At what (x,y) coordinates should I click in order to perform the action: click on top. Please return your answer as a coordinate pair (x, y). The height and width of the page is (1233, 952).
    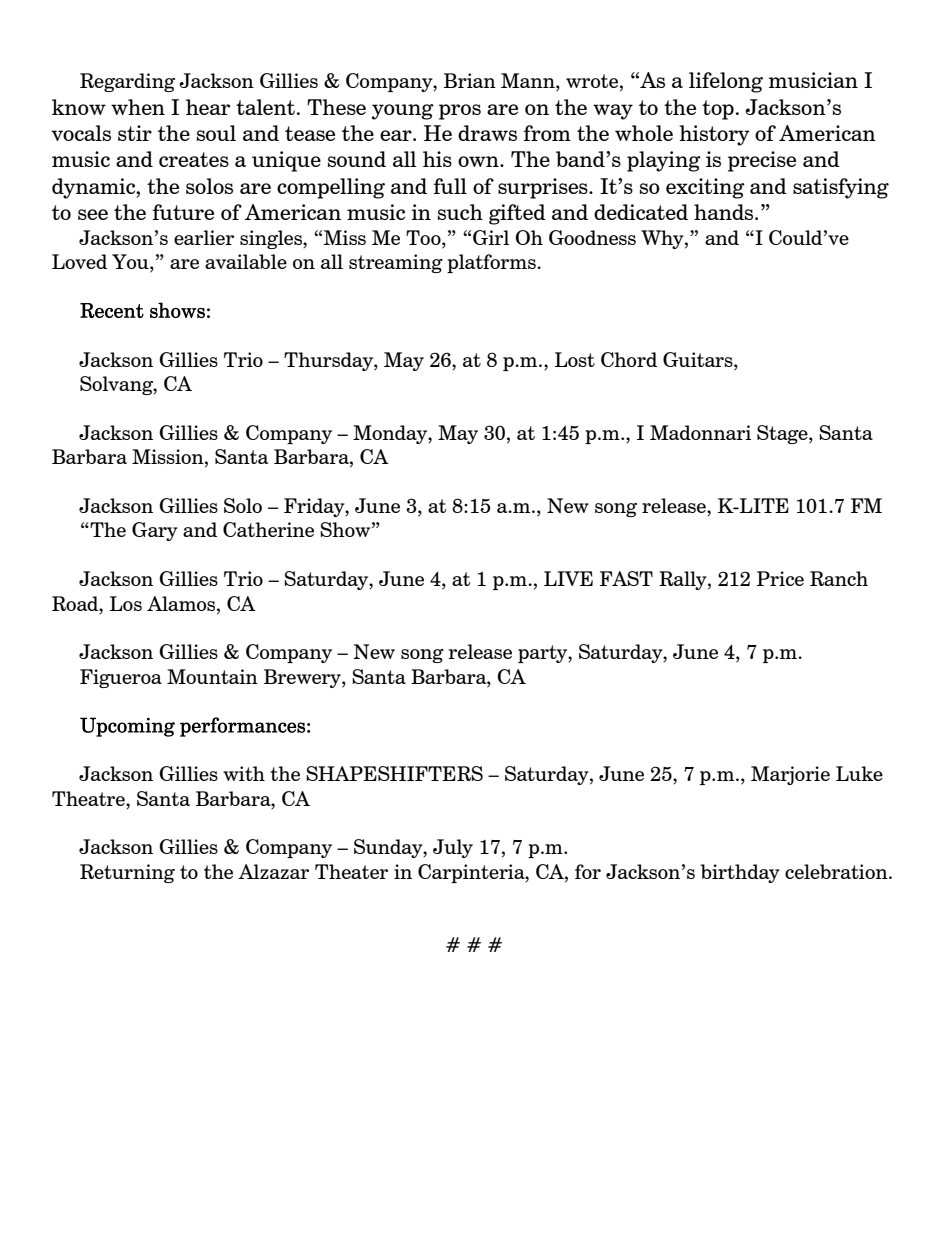
    Looking at the image, I should click on (718, 110).
